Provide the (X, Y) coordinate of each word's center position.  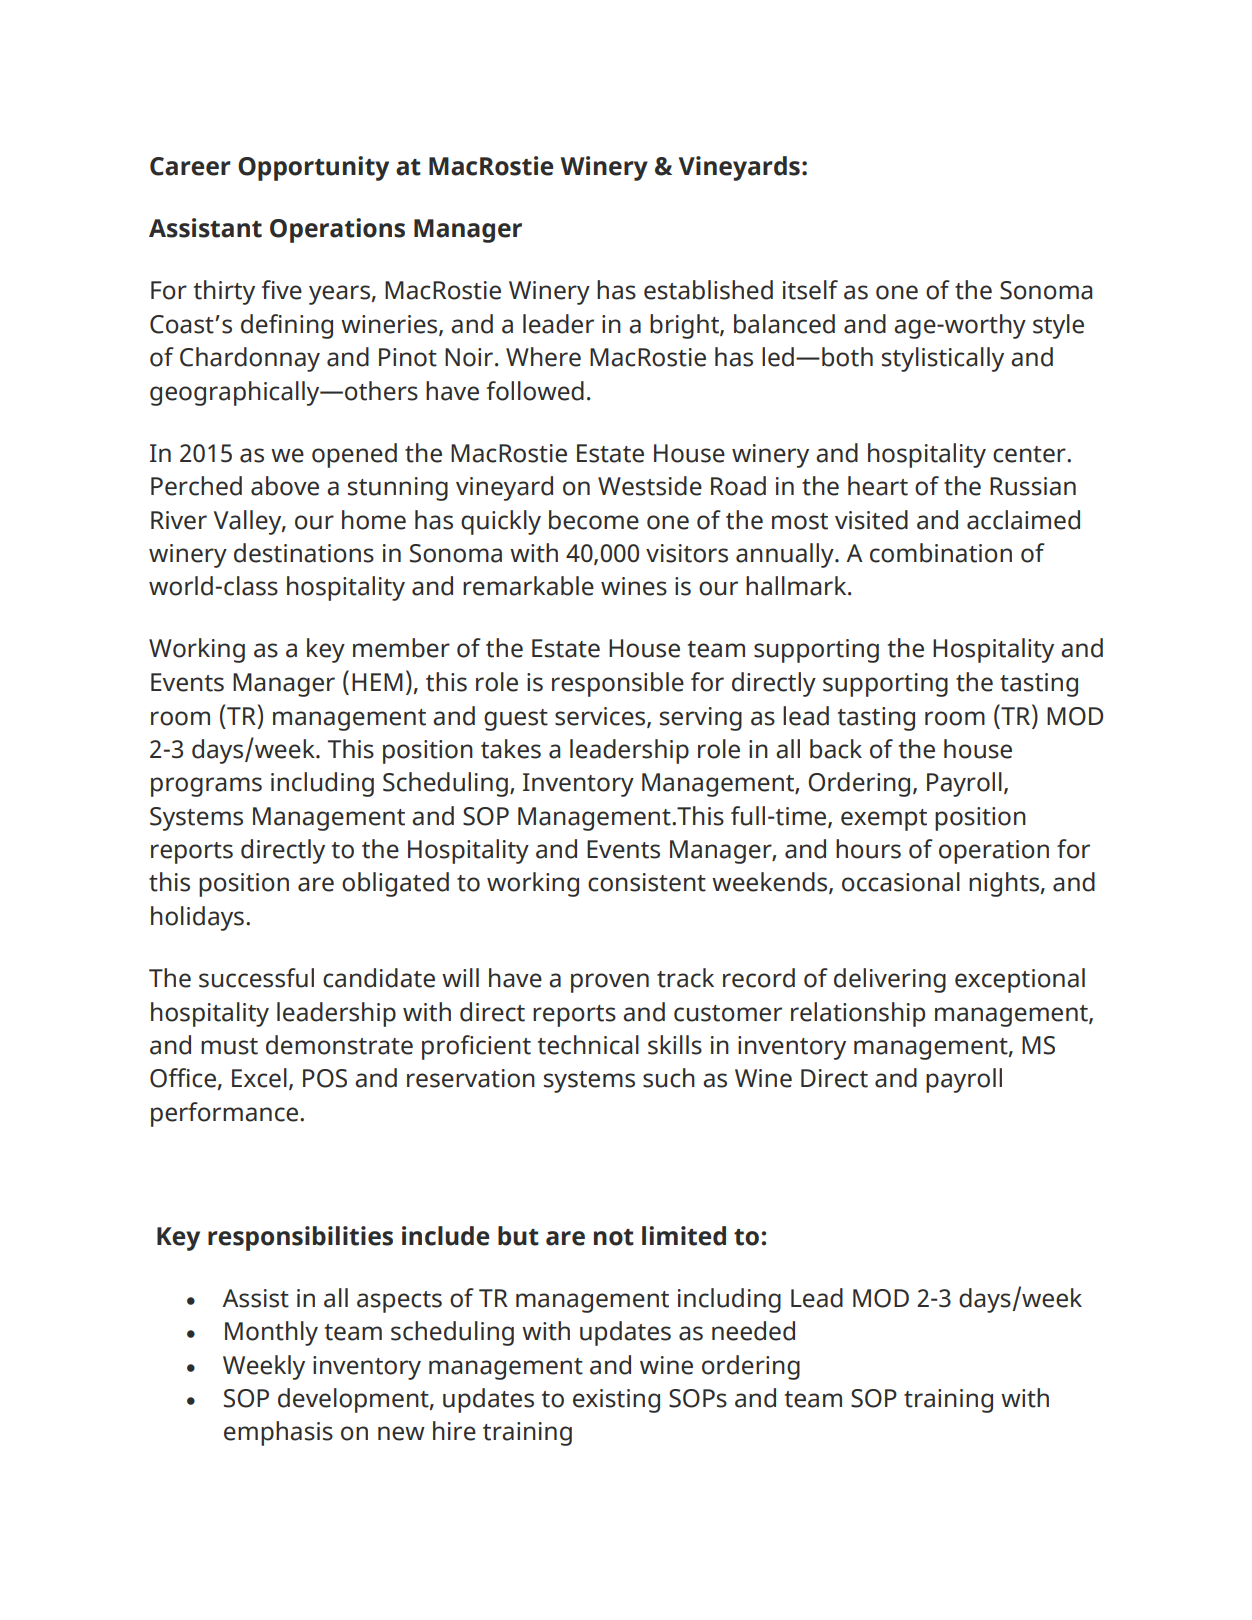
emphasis (278, 1433)
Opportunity (313, 168)
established (708, 290)
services (601, 717)
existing (616, 1401)
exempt (884, 820)
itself (810, 290)
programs (206, 787)
